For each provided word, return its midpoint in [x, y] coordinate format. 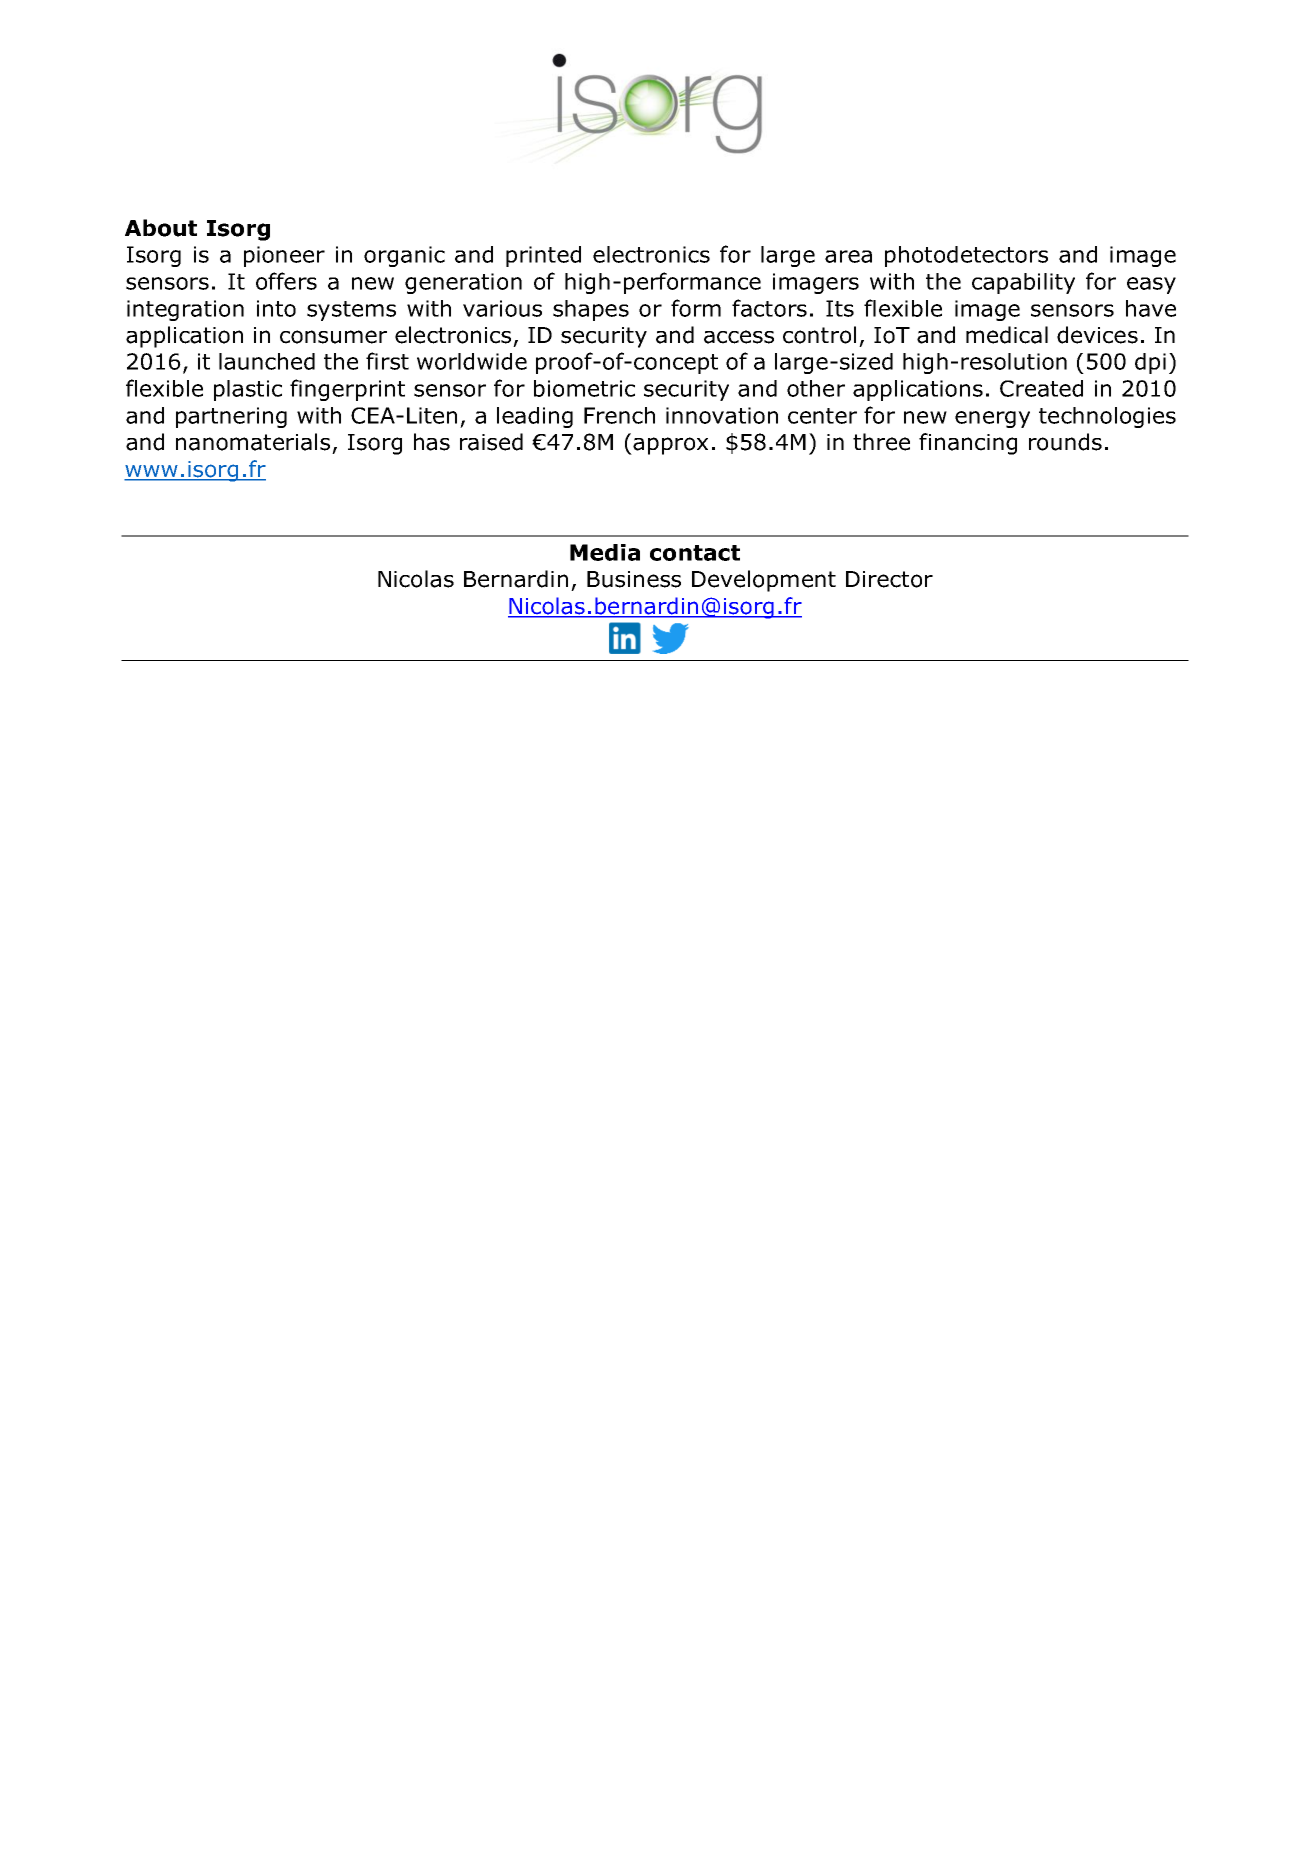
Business [634, 579]
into [276, 308]
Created [1041, 388]
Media [605, 552]
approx [670, 446]
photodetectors [966, 256]
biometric [584, 388]
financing [968, 444]
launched [267, 361]
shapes [591, 310]
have [1151, 308]
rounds [1065, 442]
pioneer [284, 256]
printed [543, 256]
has [432, 442]
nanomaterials [253, 442]
